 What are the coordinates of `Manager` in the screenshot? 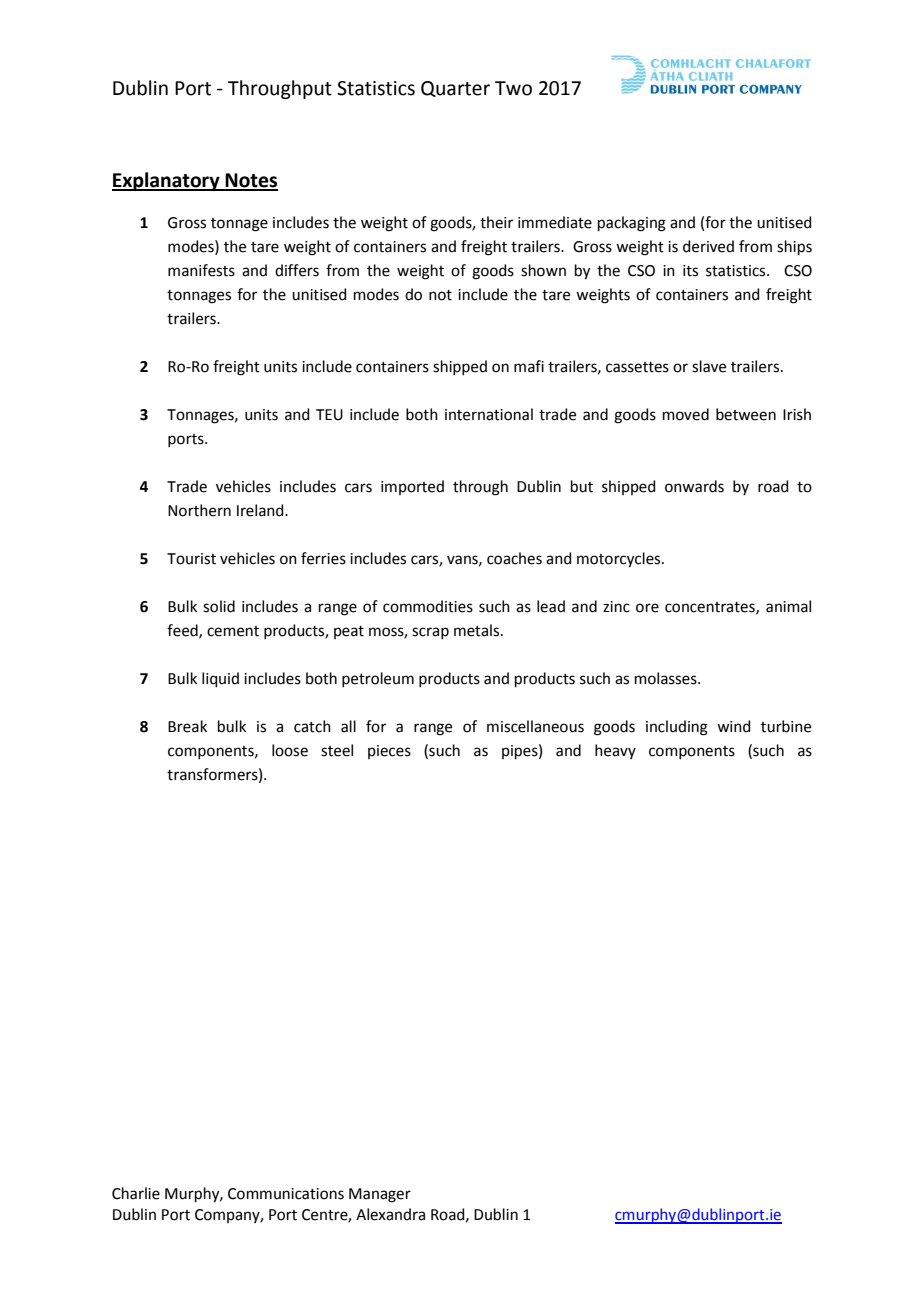 It's located at (380, 1195).
